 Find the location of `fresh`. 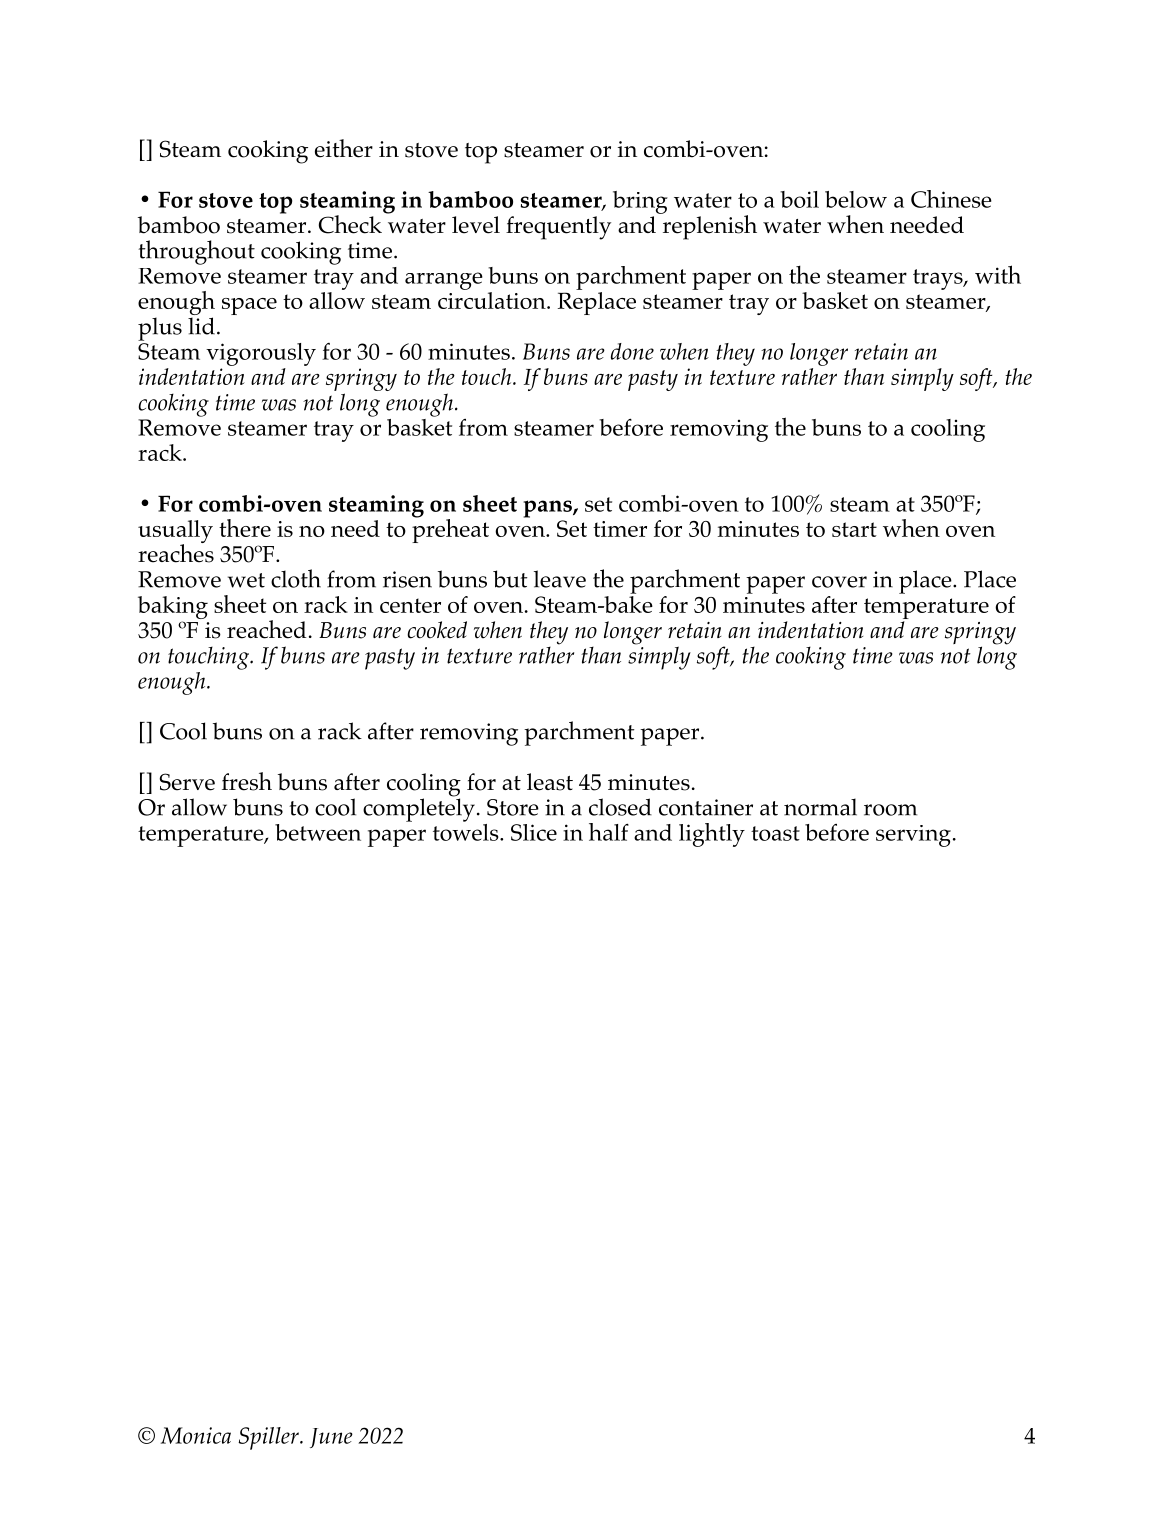

fresh is located at coordinates (247, 781).
